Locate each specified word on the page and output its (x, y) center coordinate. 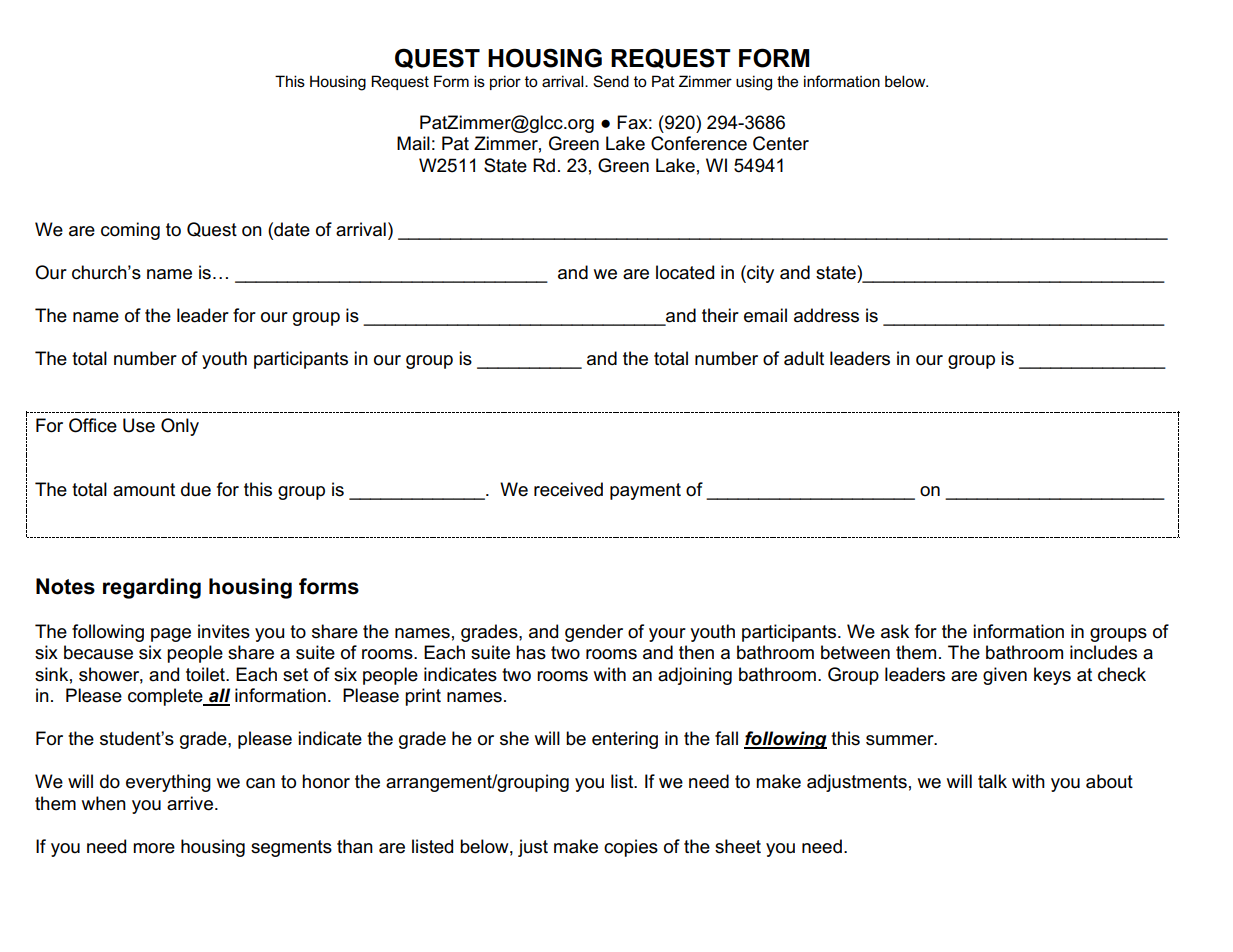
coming (130, 231)
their (720, 315)
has (531, 652)
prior (505, 82)
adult (804, 358)
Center (781, 143)
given (1005, 676)
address (826, 315)
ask (895, 631)
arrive (190, 803)
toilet (206, 674)
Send (611, 81)
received (568, 489)
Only (180, 427)
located (685, 272)
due (196, 489)
